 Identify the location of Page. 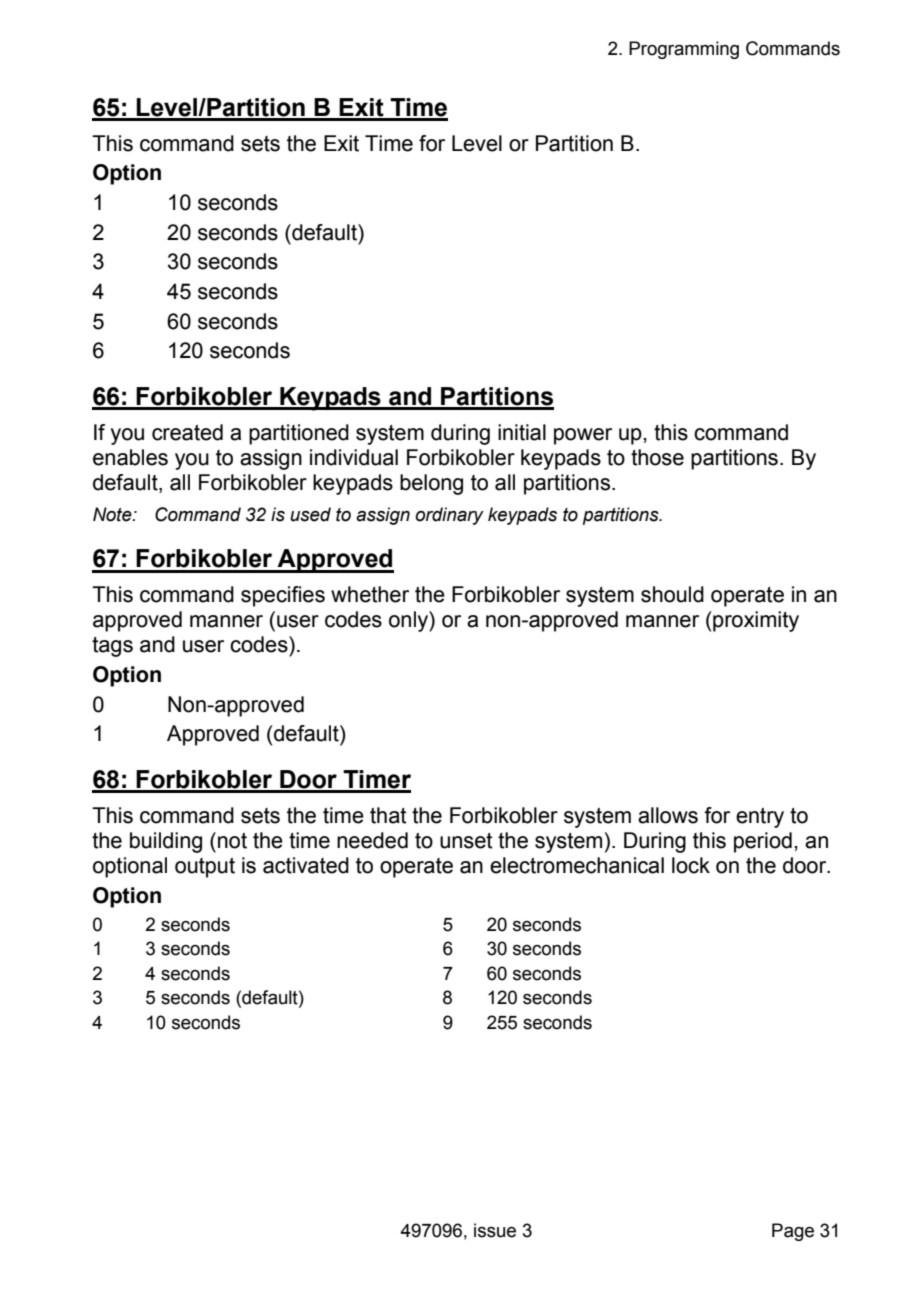
(793, 1232).
